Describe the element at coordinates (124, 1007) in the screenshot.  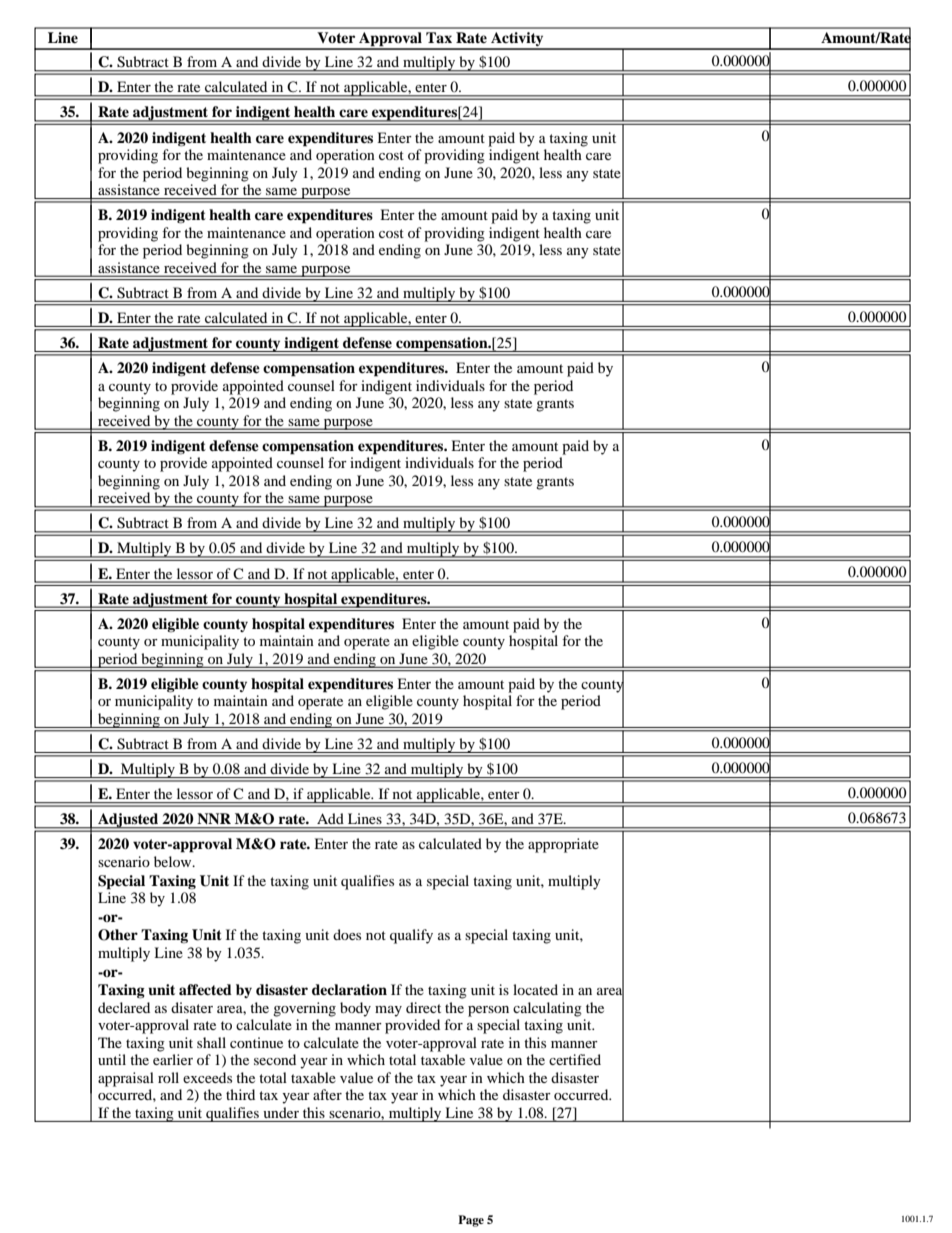
I see `declared` at that location.
